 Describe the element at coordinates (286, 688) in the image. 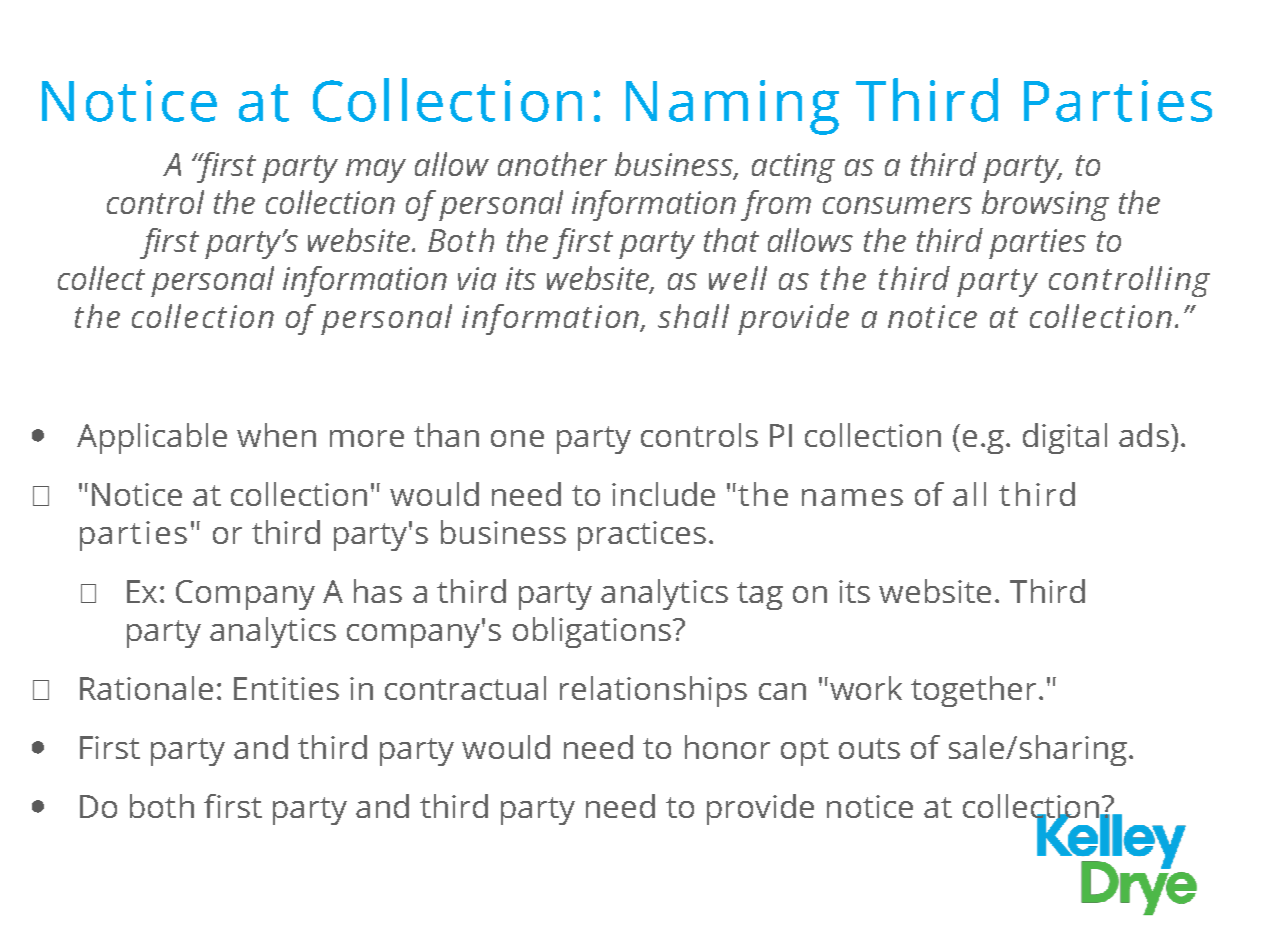

I see `Entities` at that location.
